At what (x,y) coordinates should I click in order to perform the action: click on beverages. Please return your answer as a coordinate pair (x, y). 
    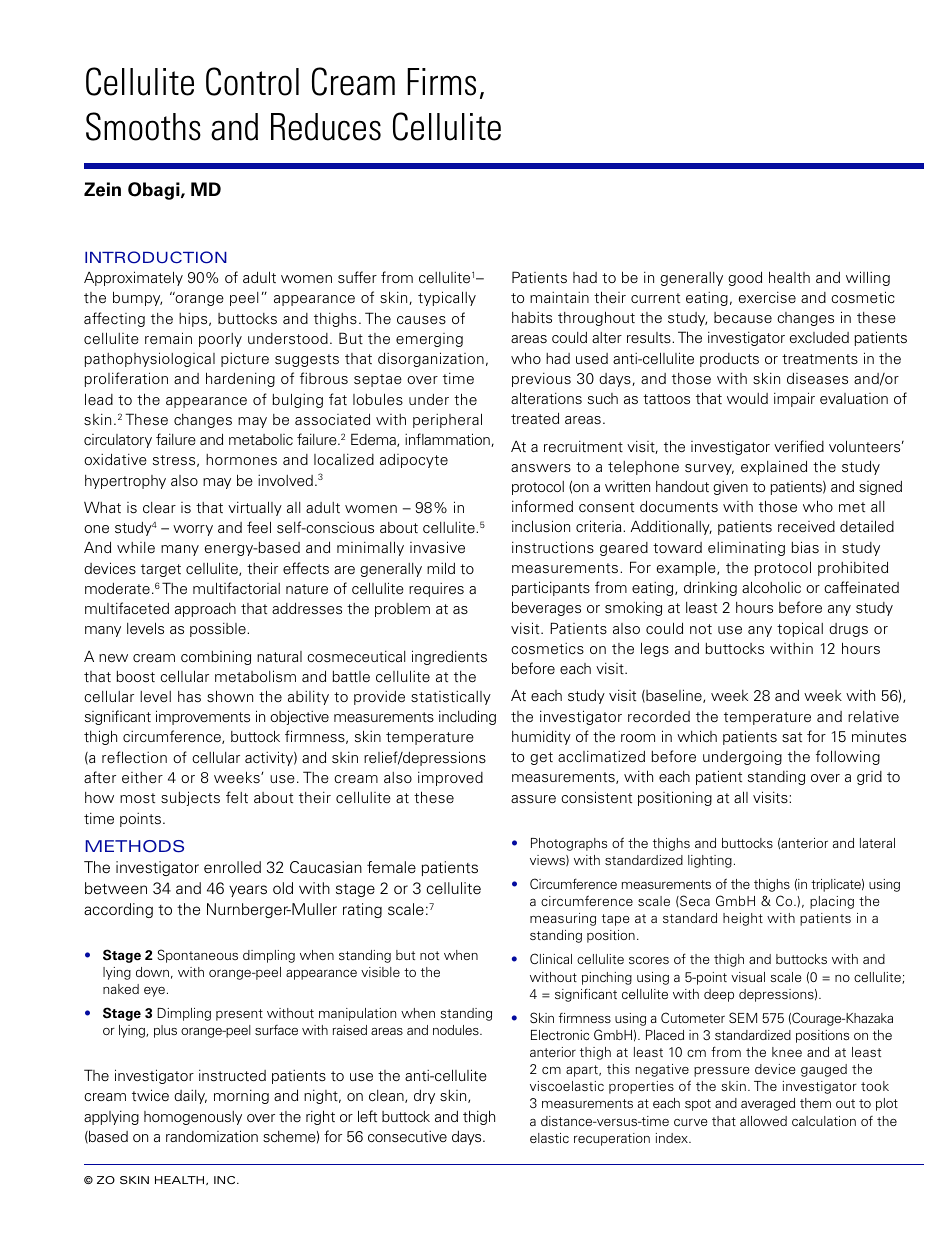
    Looking at the image, I should click on (546, 608).
